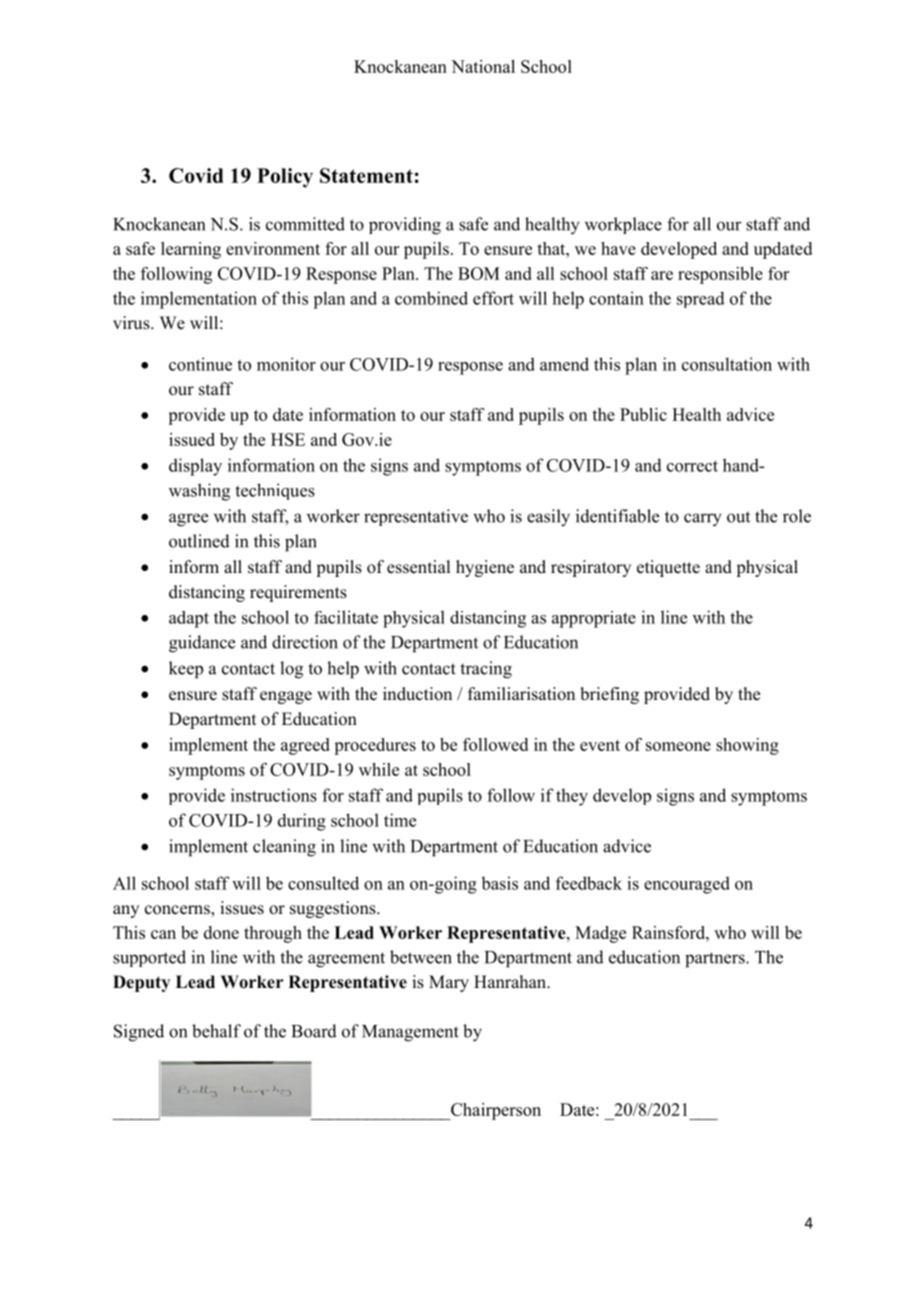  I want to click on hygiene, so click(485, 568).
